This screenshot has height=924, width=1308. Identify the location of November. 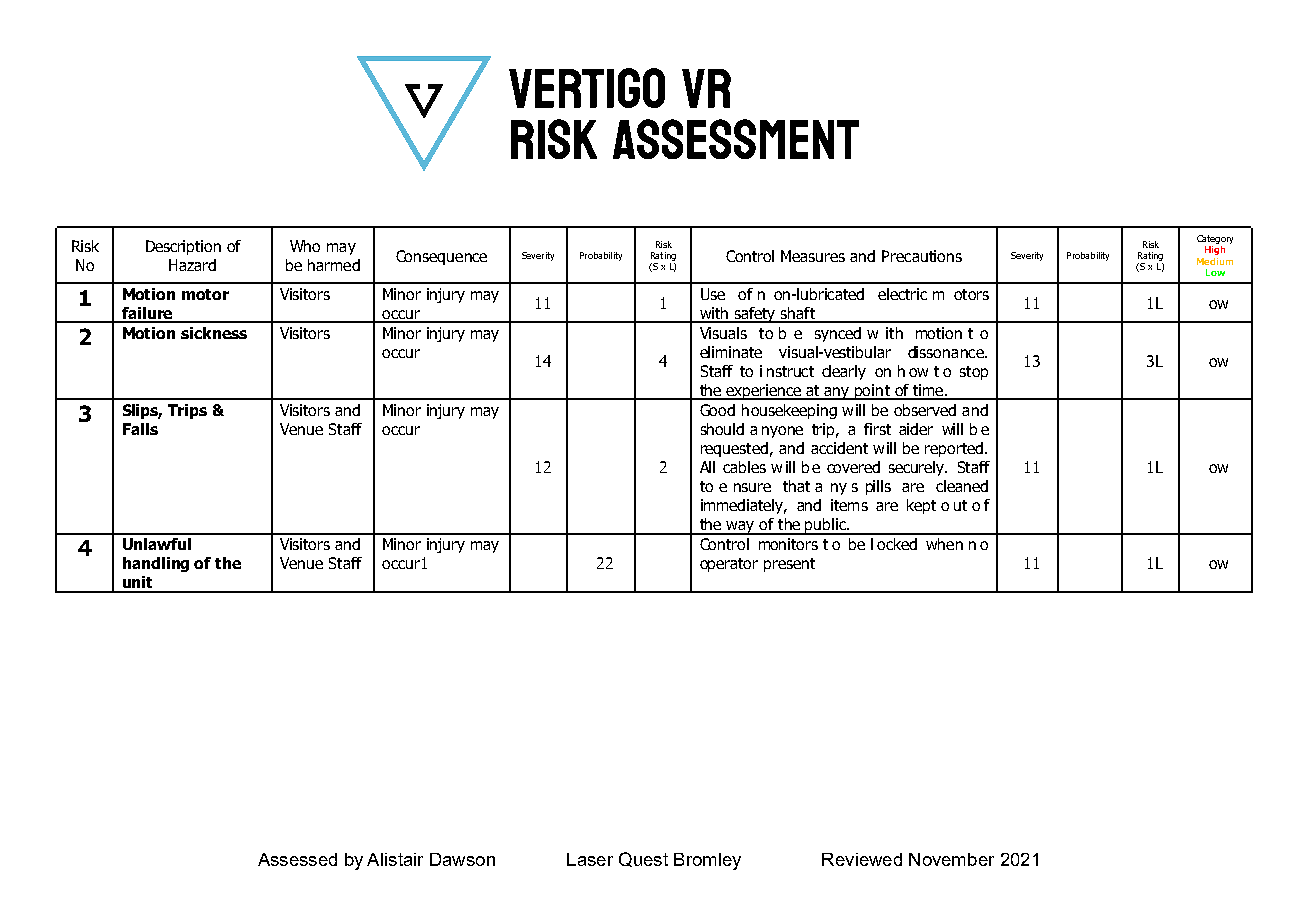
(951, 859).
